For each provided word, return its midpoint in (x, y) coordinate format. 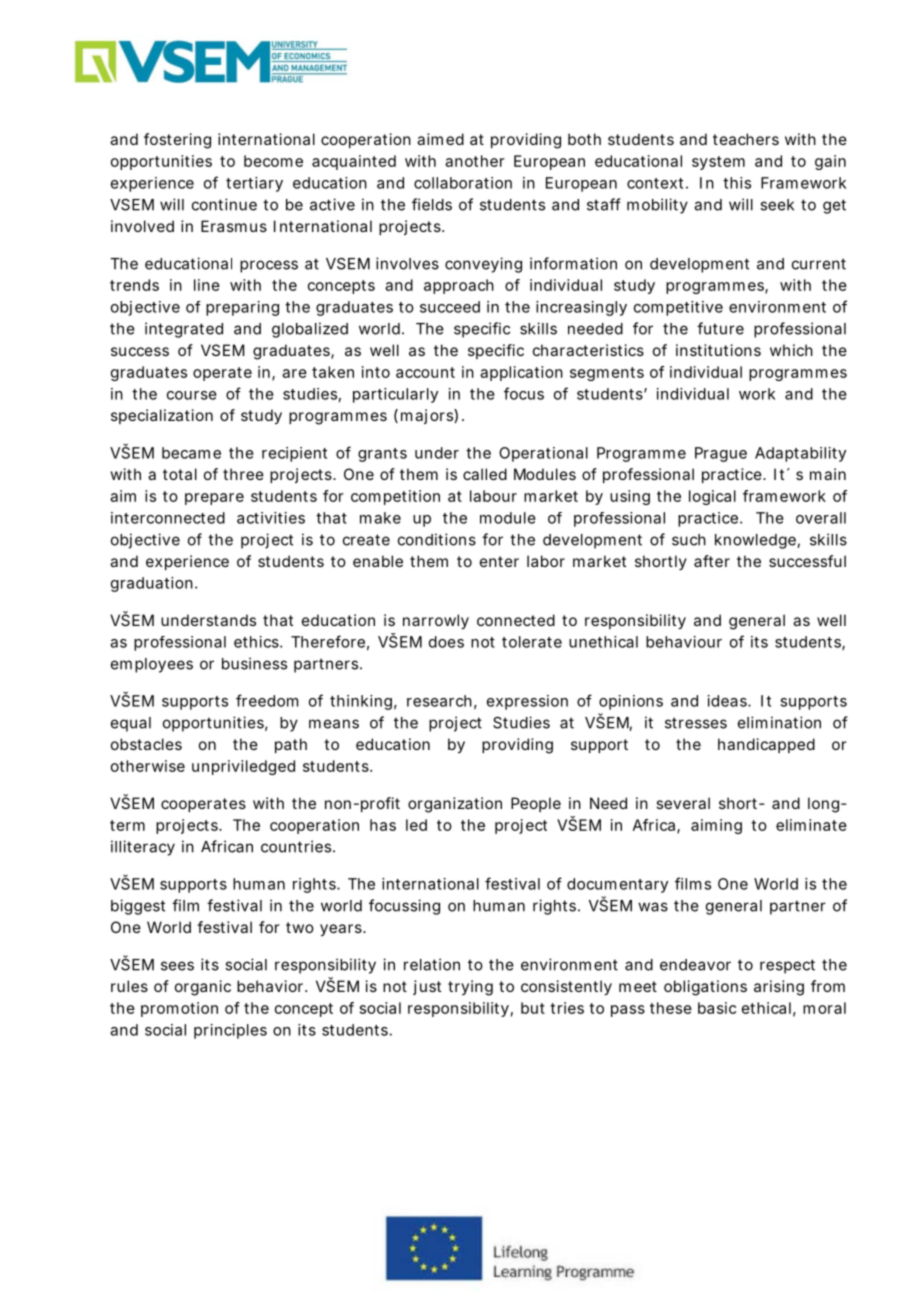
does (446, 642)
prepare (214, 499)
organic (203, 988)
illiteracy (143, 848)
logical (712, 497)
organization (455, 805)
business (254, 663)
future (720, 328)
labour (493, 496)
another (475, 161)
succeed (450, 307)
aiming (716, 826)
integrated (184, 330)
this (737, 183)
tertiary (254, 184)
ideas (728, 701)
